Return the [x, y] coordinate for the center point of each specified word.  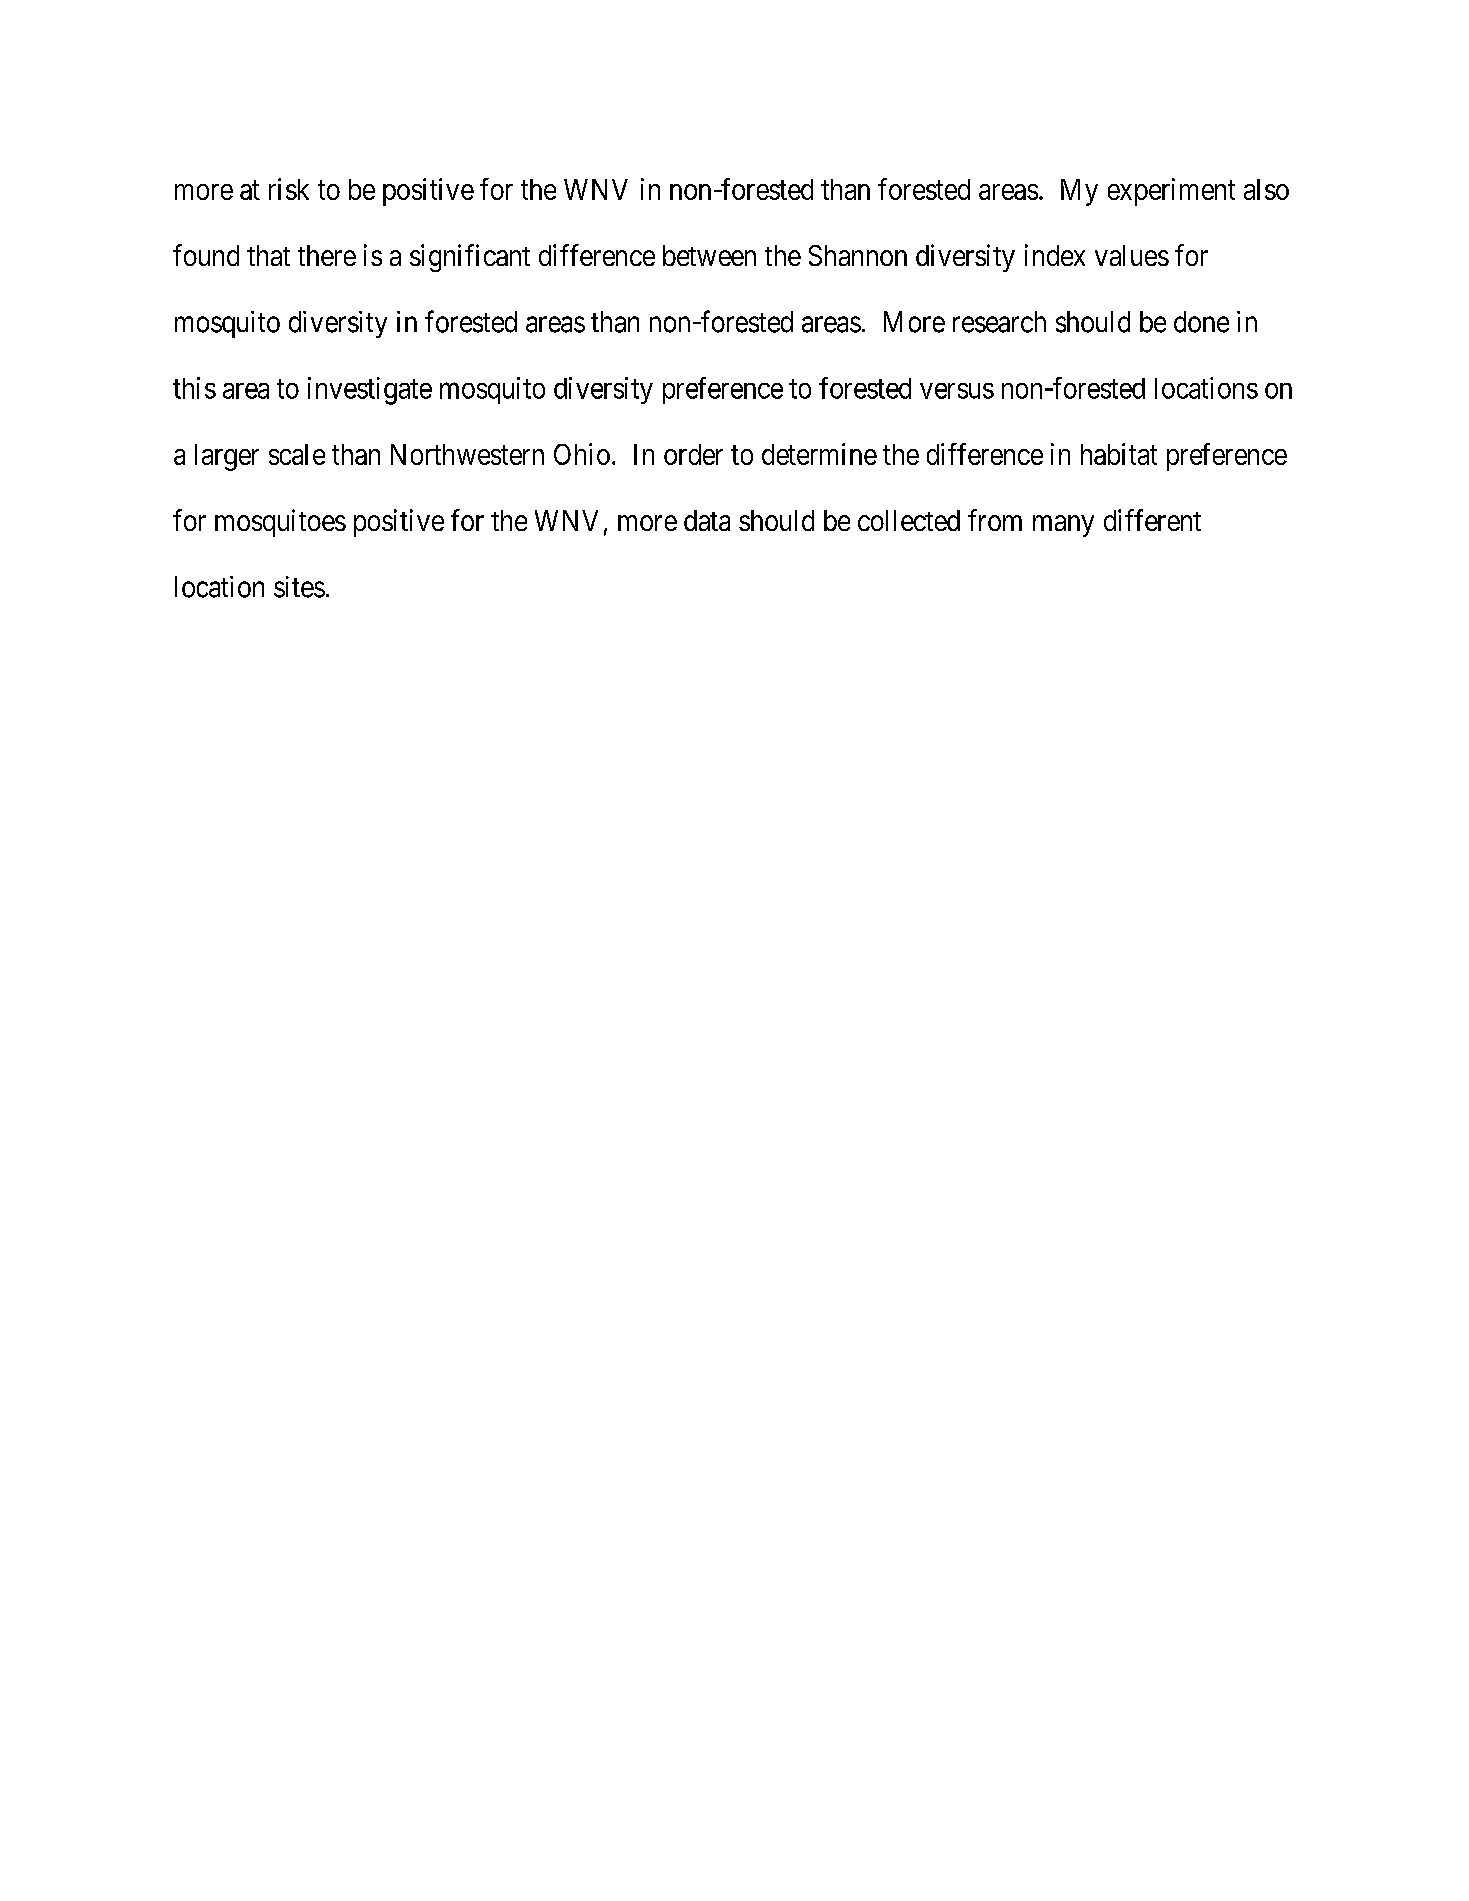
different [1152, 520]
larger [227, 457]
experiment [1171, 192]
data [707, 520]
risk [289, 189]
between [709, 255]
